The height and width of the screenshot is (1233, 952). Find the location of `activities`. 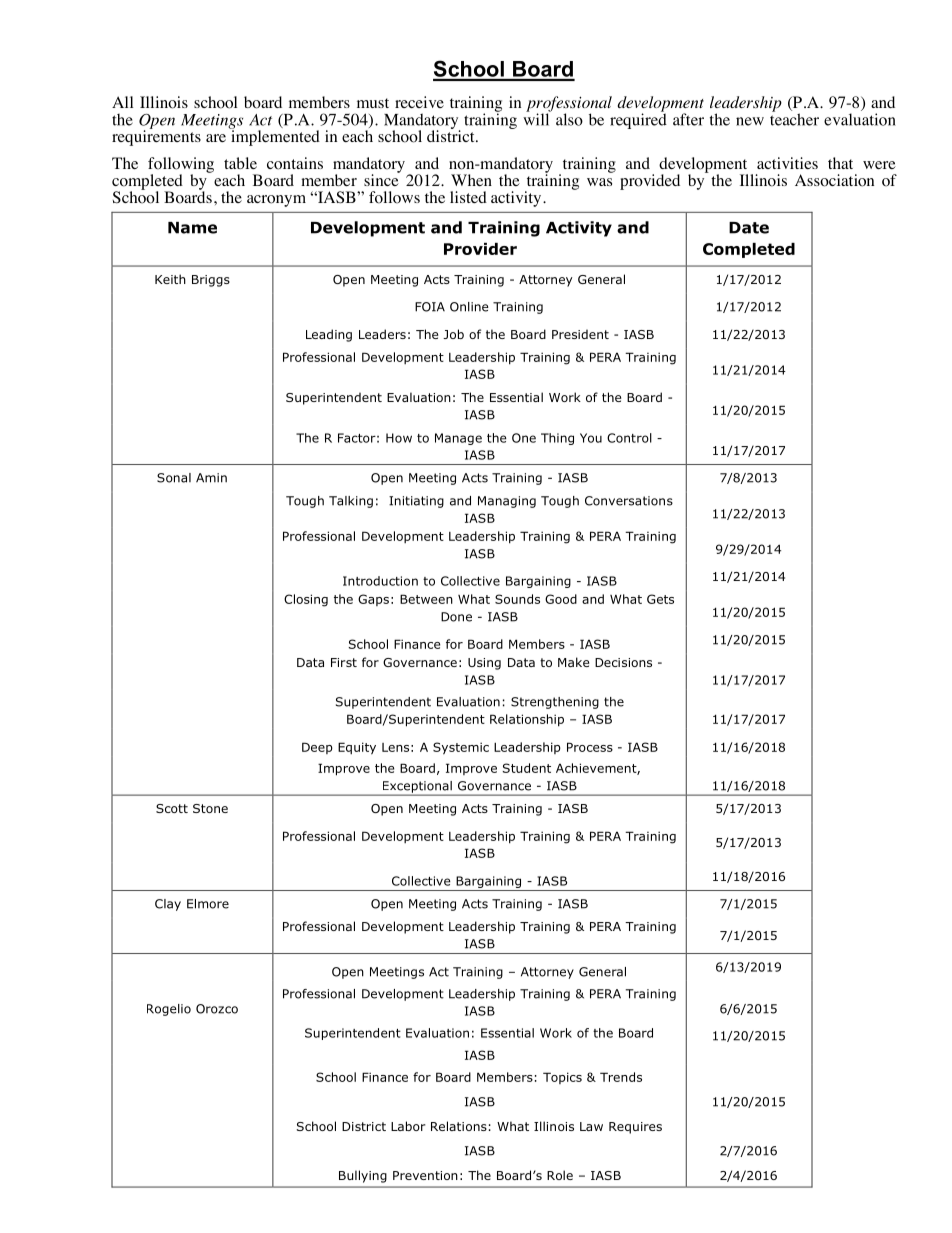

activities is located at coordinates (787, 163).
